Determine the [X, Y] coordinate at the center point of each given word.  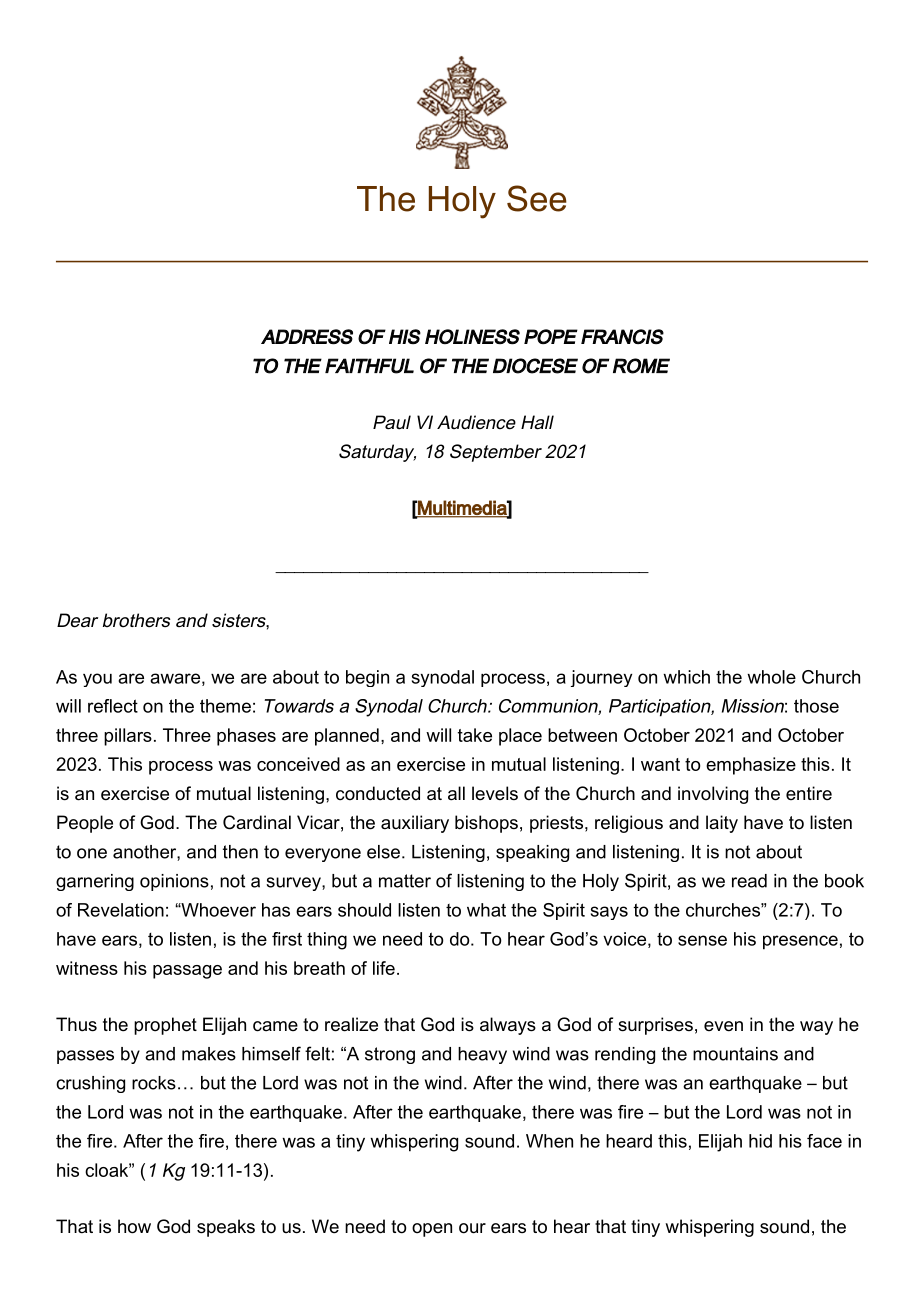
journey [601, 678]
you [97, 680]
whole [771, 677]
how [134, 1226]
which [686, 677]
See [537, 198]
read [749, 881]
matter [405, 881]
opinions [174, 882]
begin [367, 678]
